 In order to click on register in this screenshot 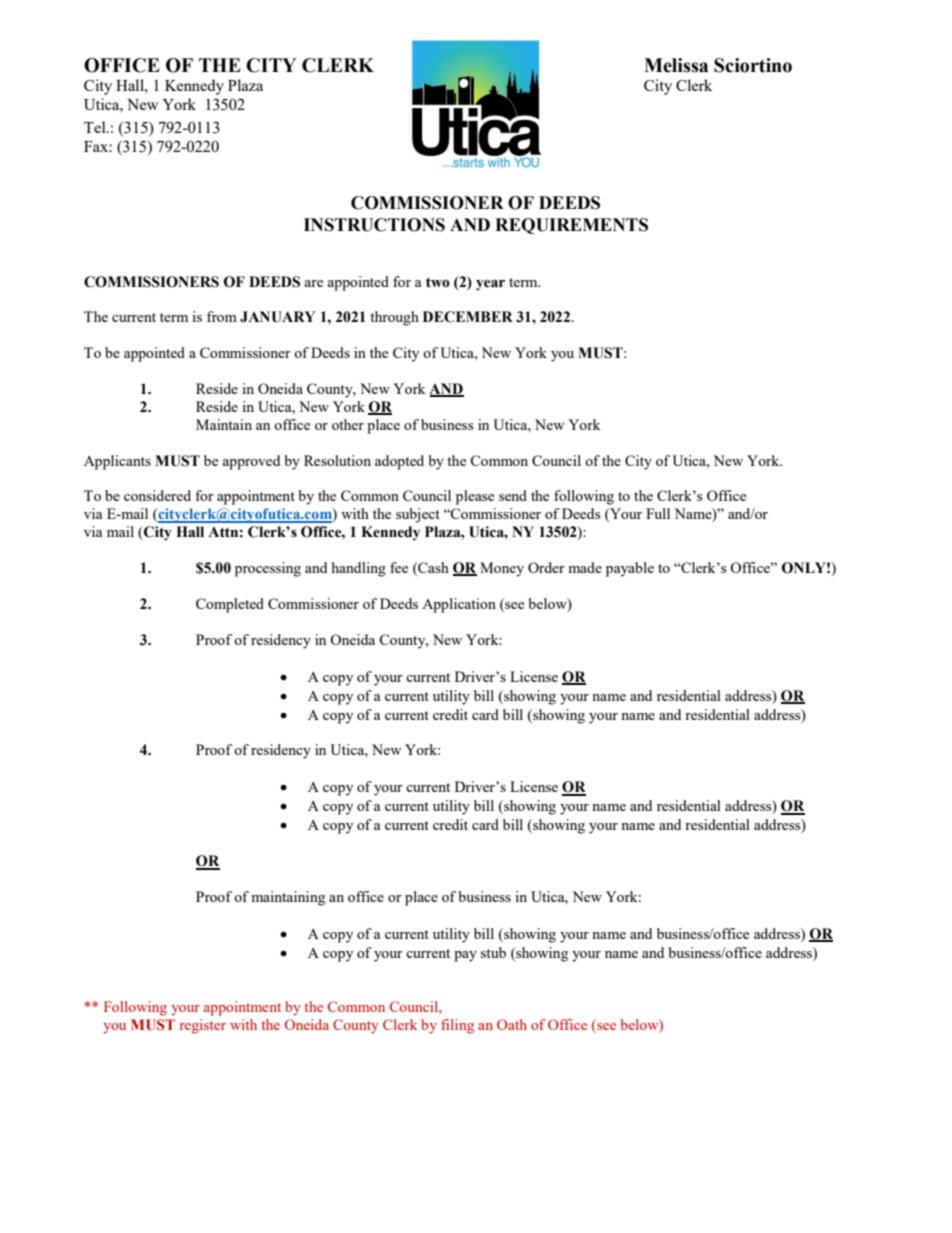, I will do `click(203, 1026)`.
